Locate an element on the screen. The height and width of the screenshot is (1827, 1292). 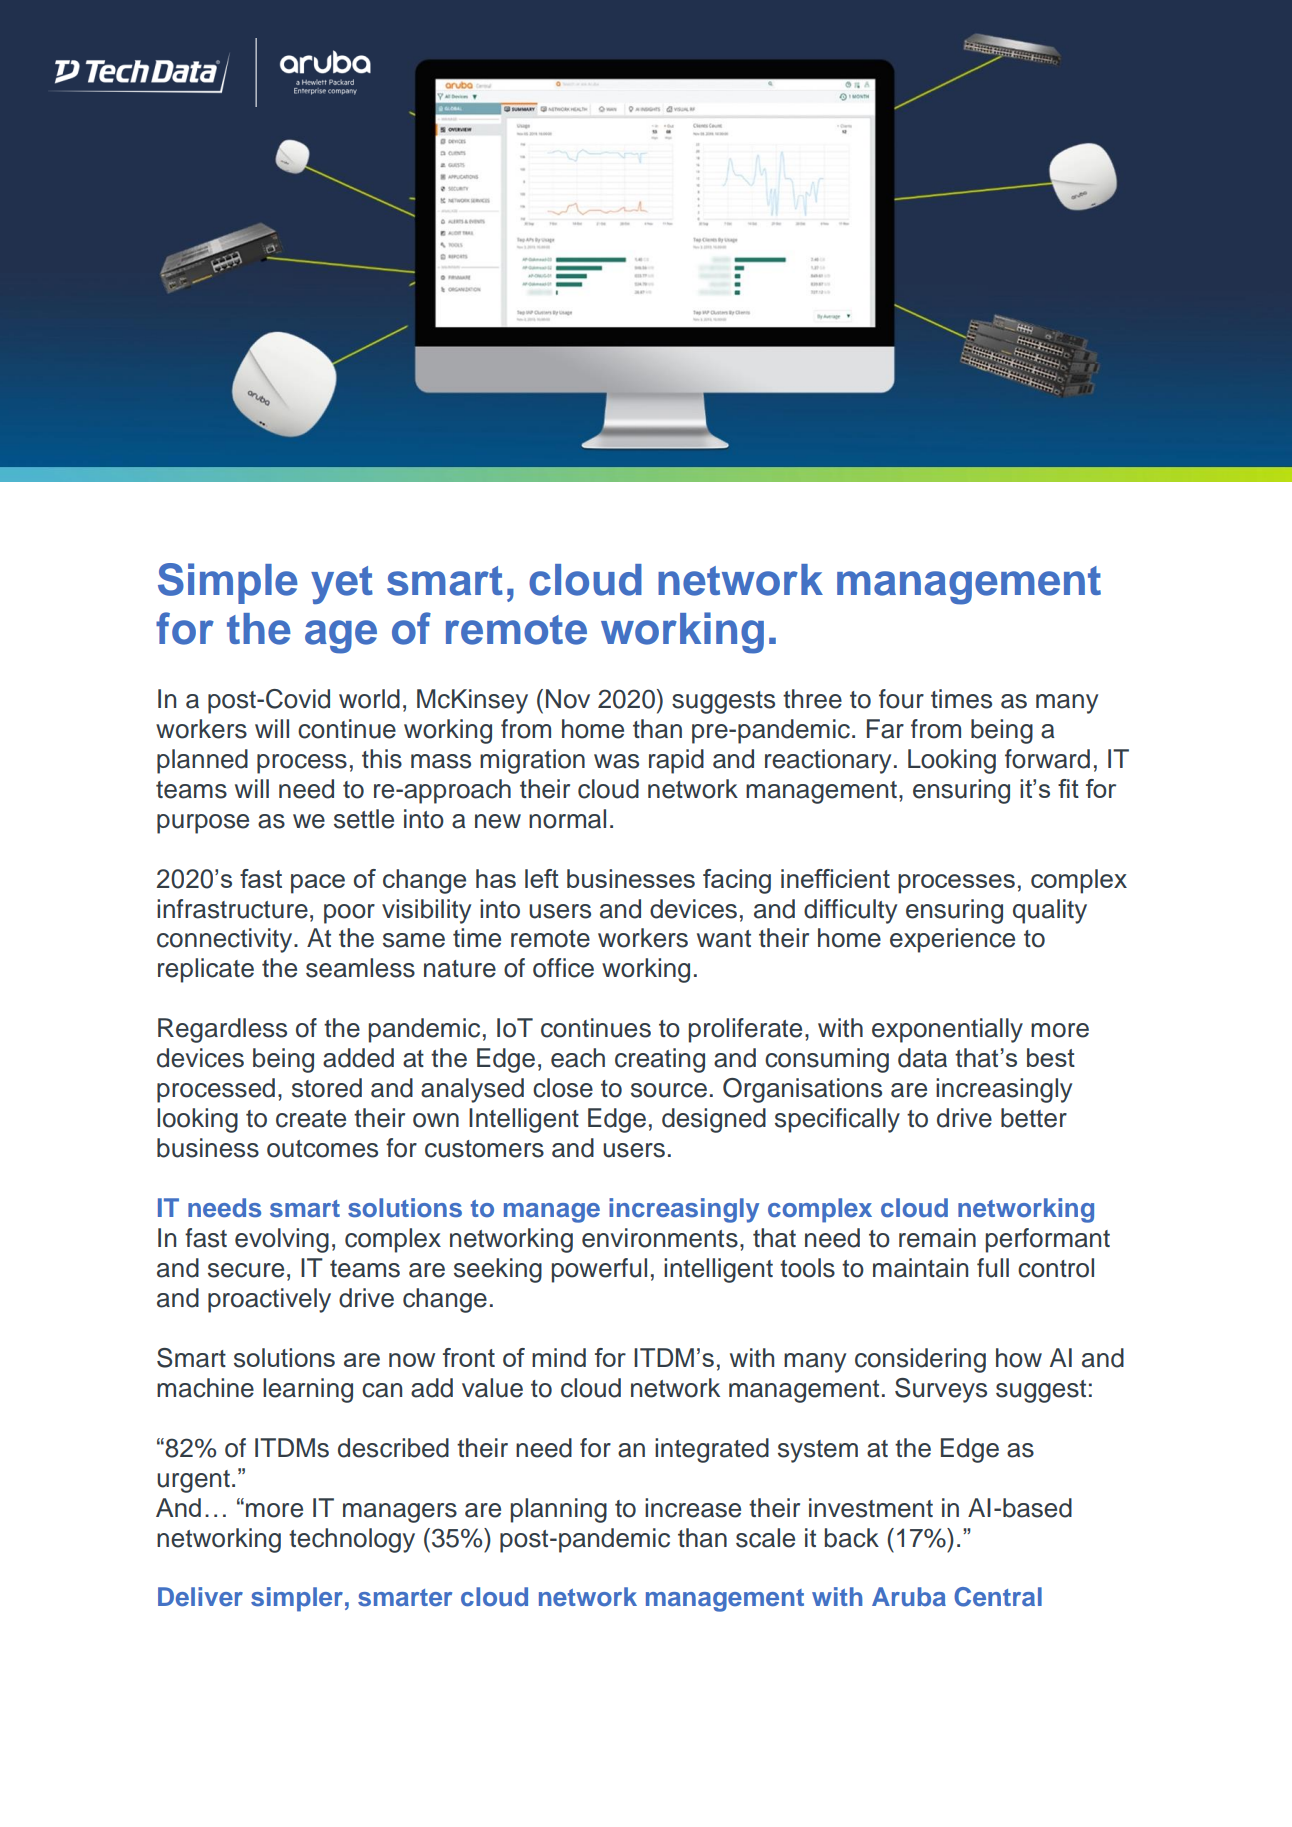
environments is located at coordinates (660, 1238).
